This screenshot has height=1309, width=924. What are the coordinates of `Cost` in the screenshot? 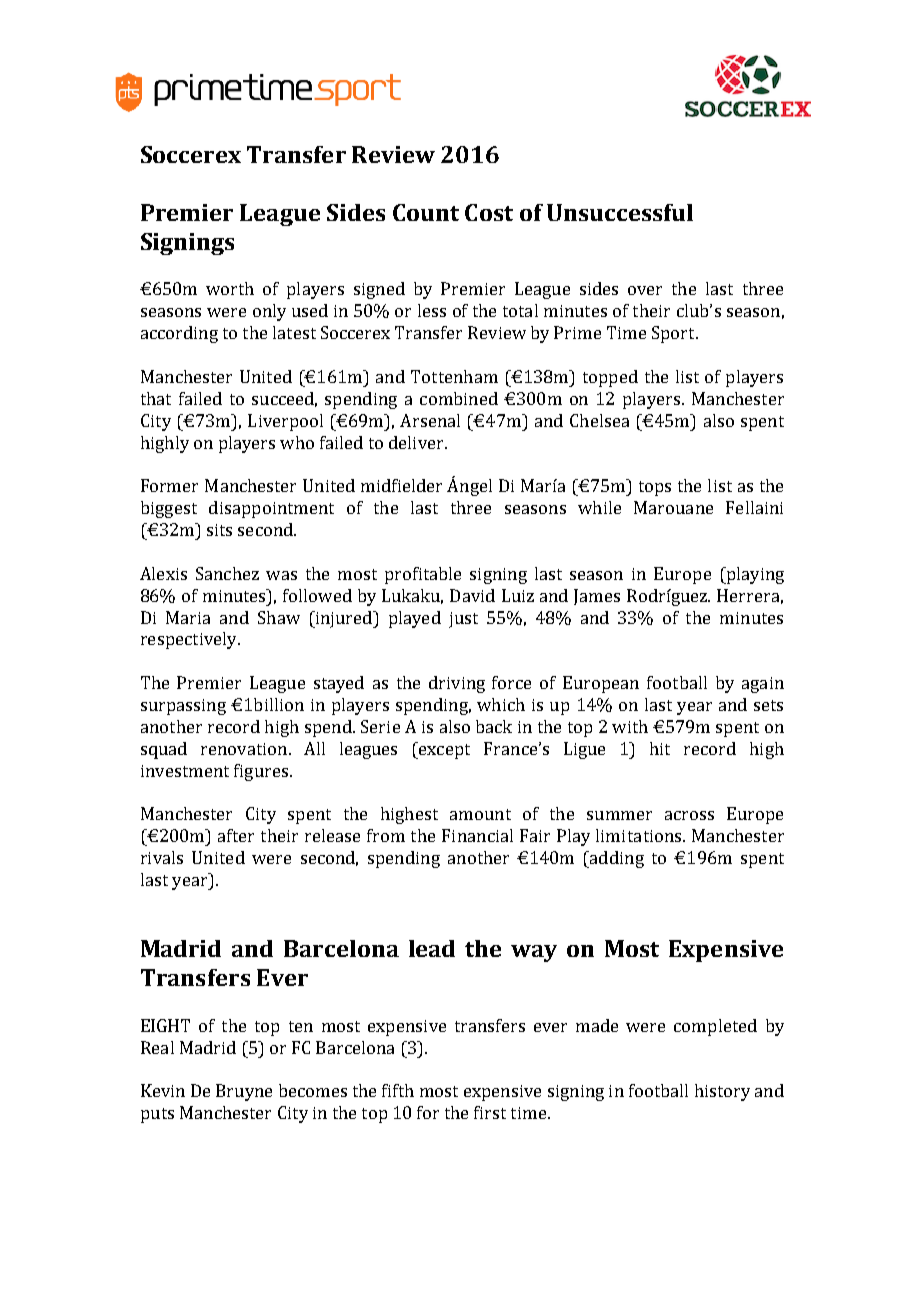 It's located at (489, 212).
